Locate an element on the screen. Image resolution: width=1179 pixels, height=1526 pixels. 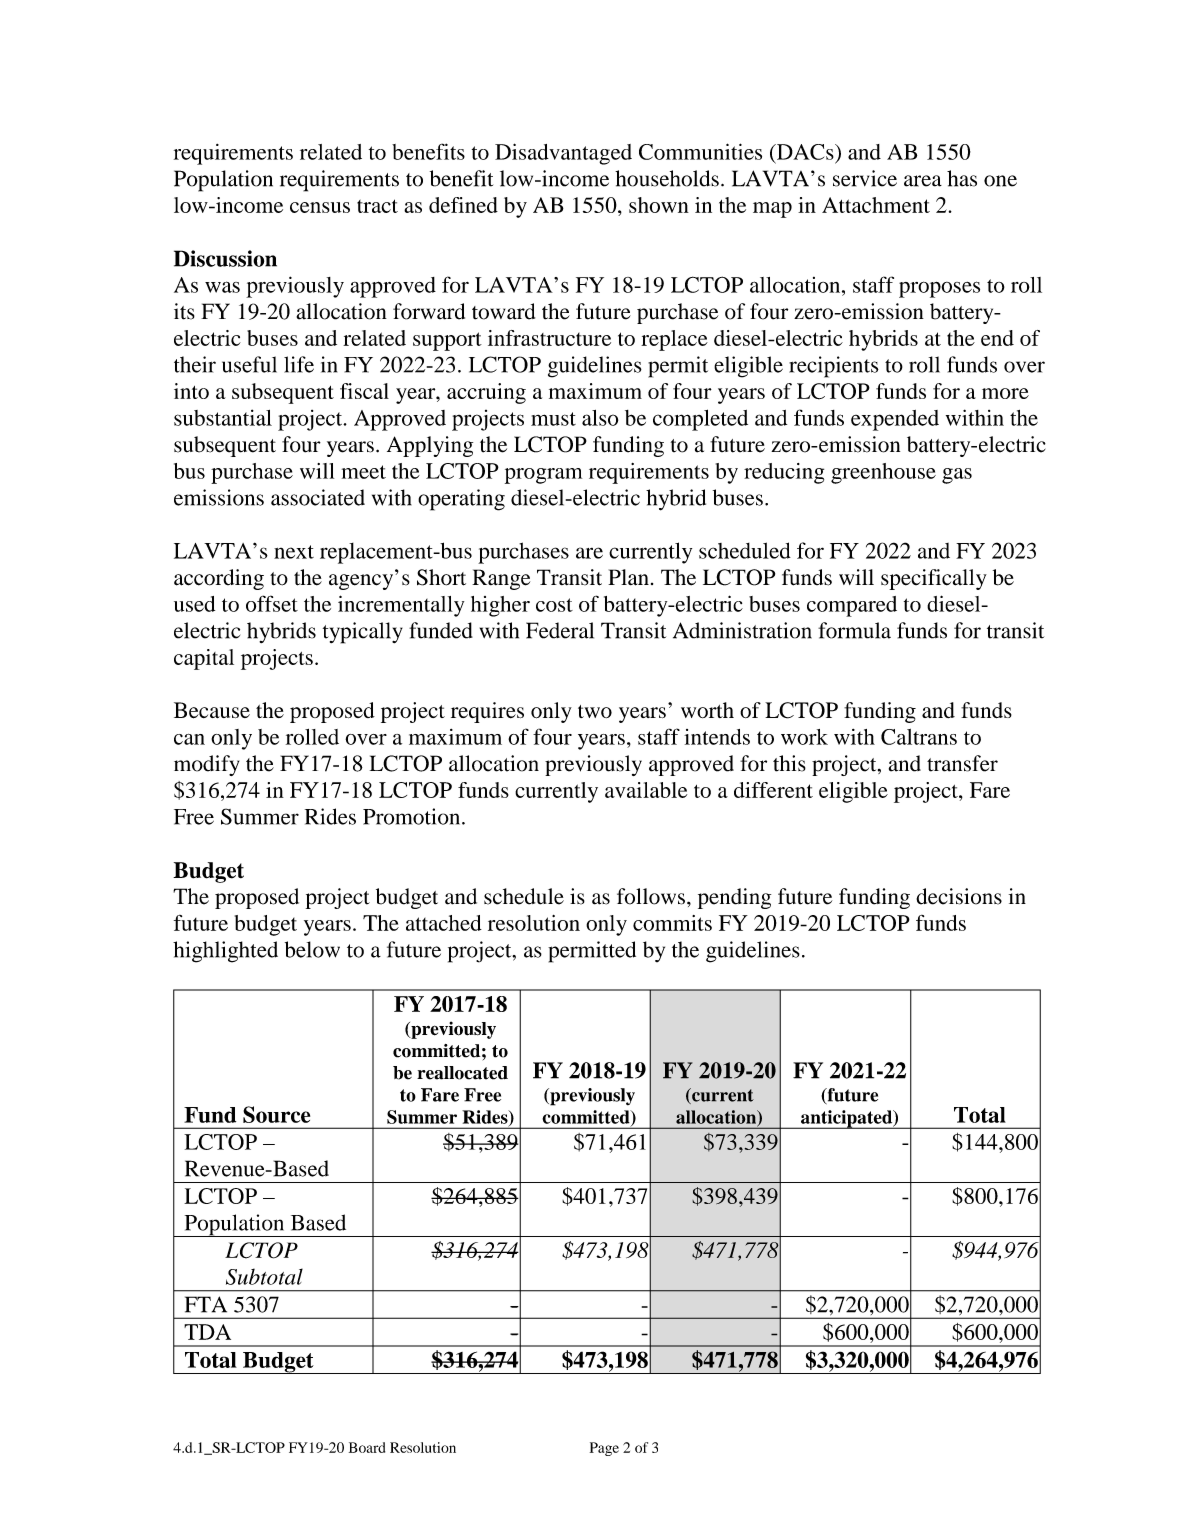
reallocated is located at coordinates (462, 1073).
